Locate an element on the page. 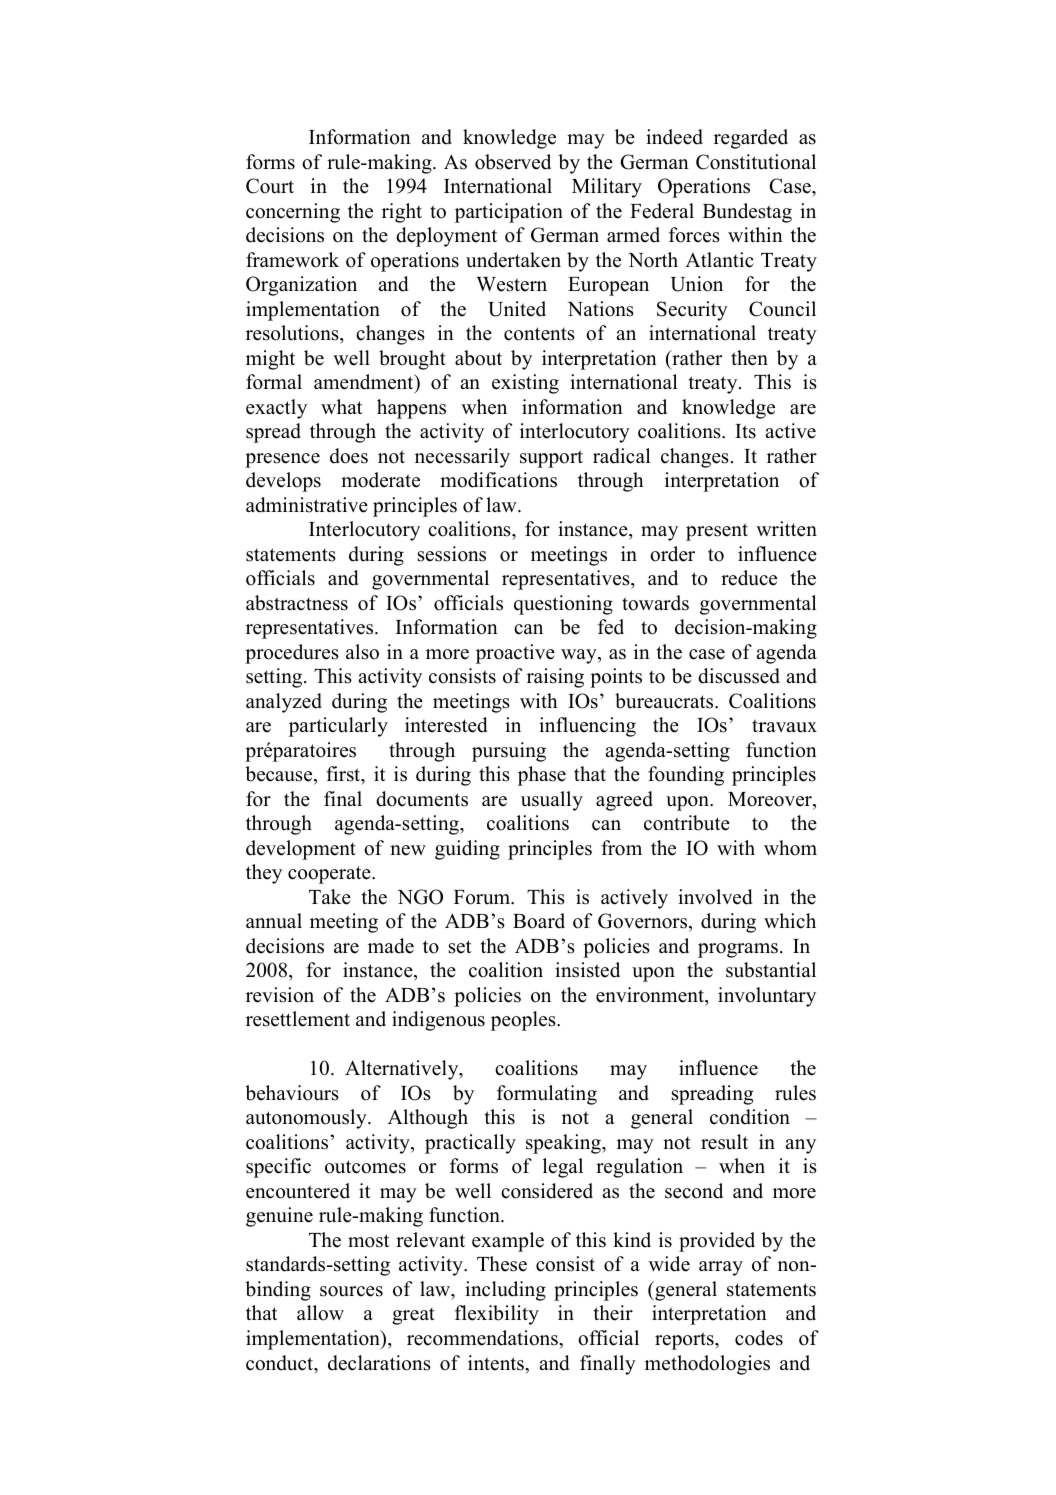 The width and height of the document is (1056, 1495). Constitutional is located at coordinates (756, 162).
